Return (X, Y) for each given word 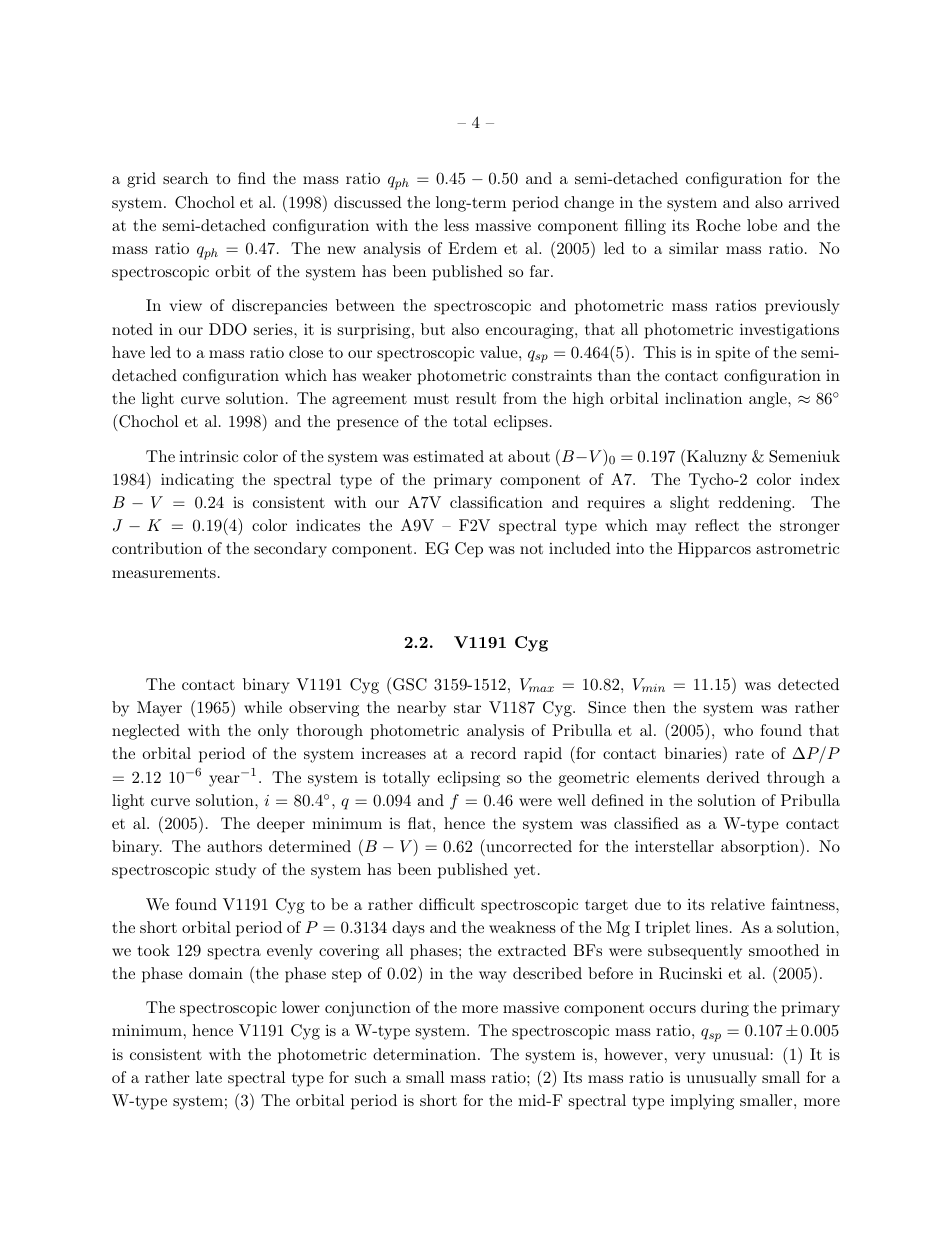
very (690, 1058)
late (209, 1077)
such (371, 1077)
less (456, 225)
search (185, 178)
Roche (718, 225)
